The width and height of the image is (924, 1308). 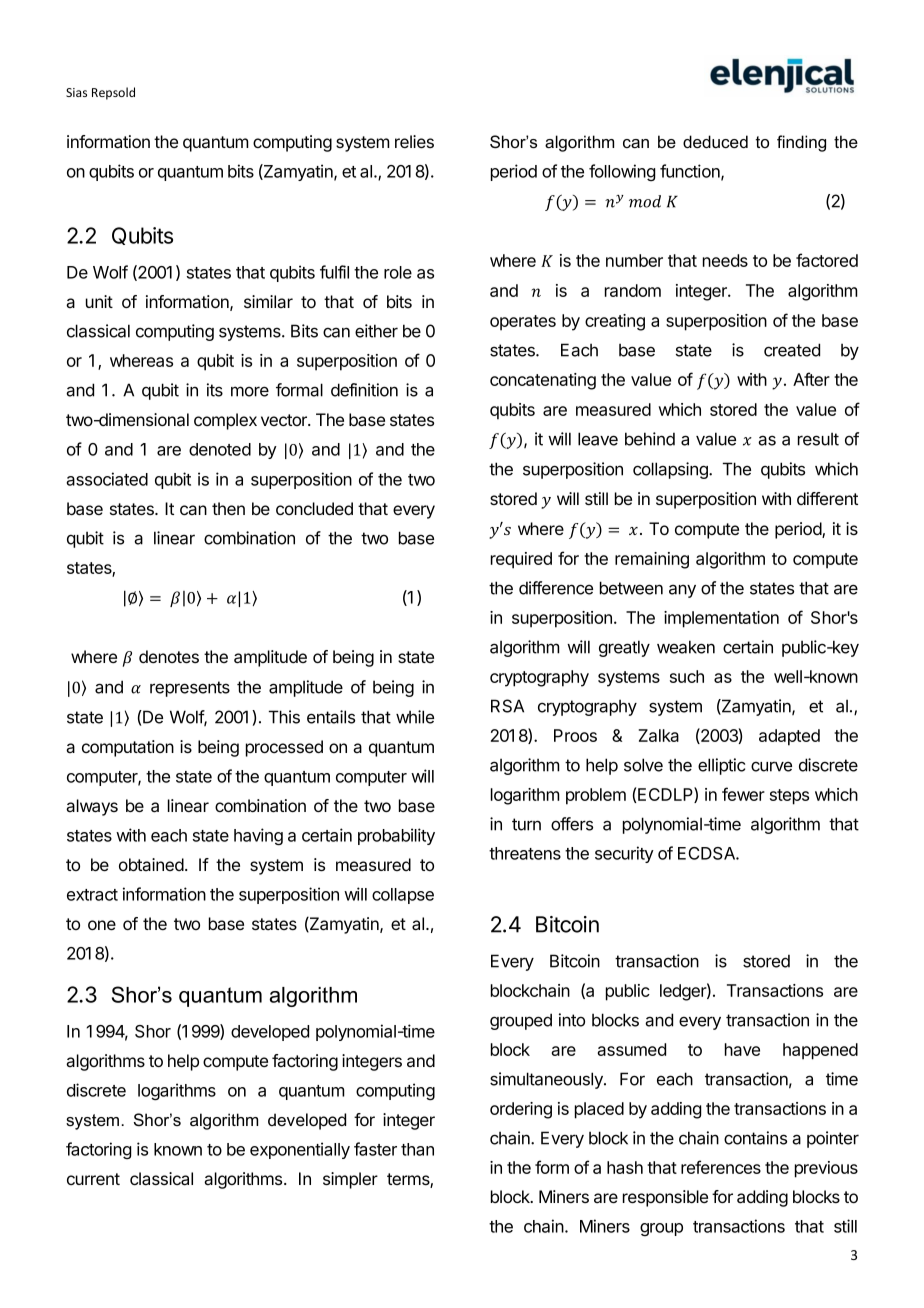 What do you see at coordinates (526, 824) in the image?
I see `turn` at bounding box center [526, 824].
